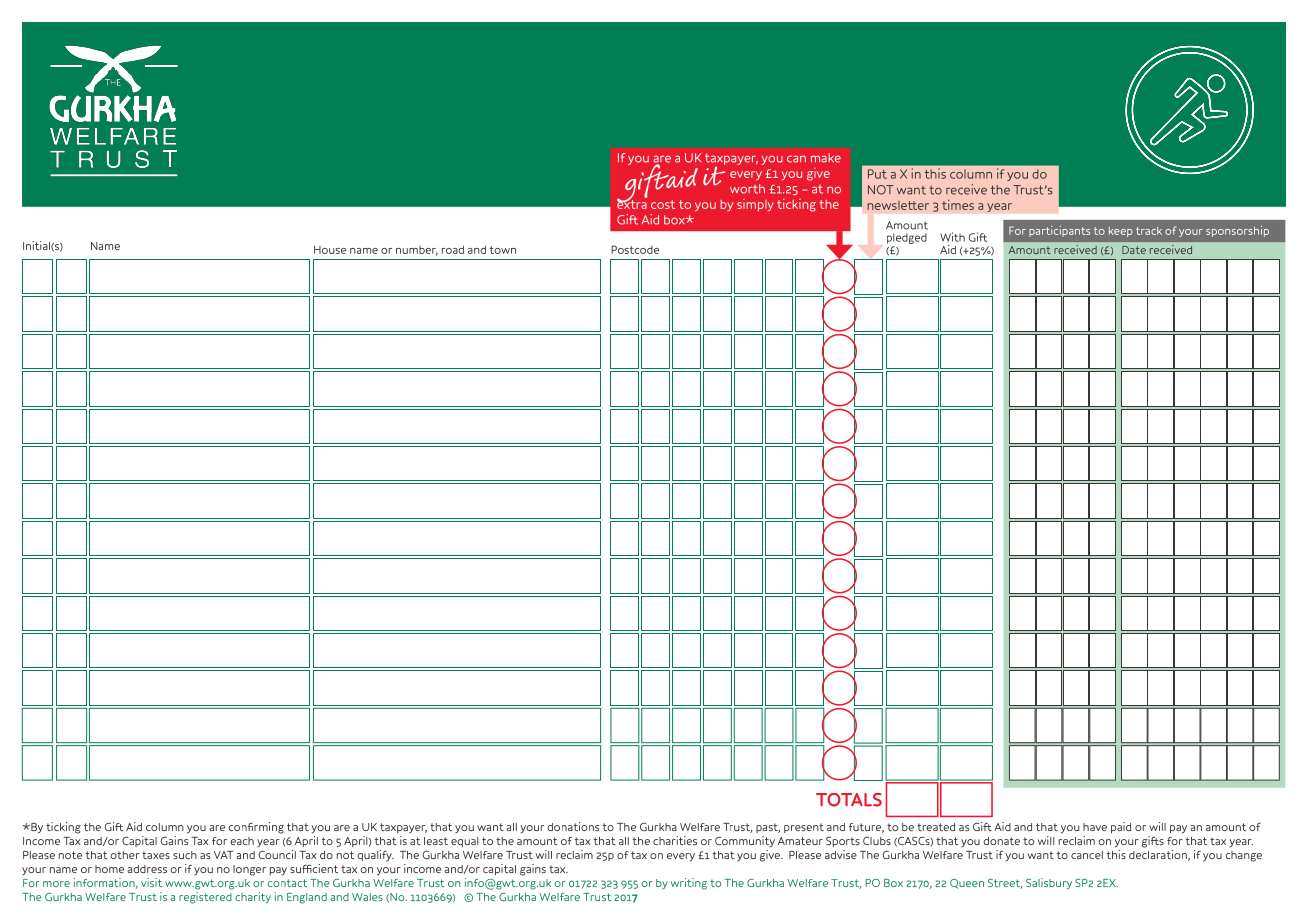  What do you see at coordinates (689, 884) in the page?
I see `writing` at bounding box center [689, 884].
